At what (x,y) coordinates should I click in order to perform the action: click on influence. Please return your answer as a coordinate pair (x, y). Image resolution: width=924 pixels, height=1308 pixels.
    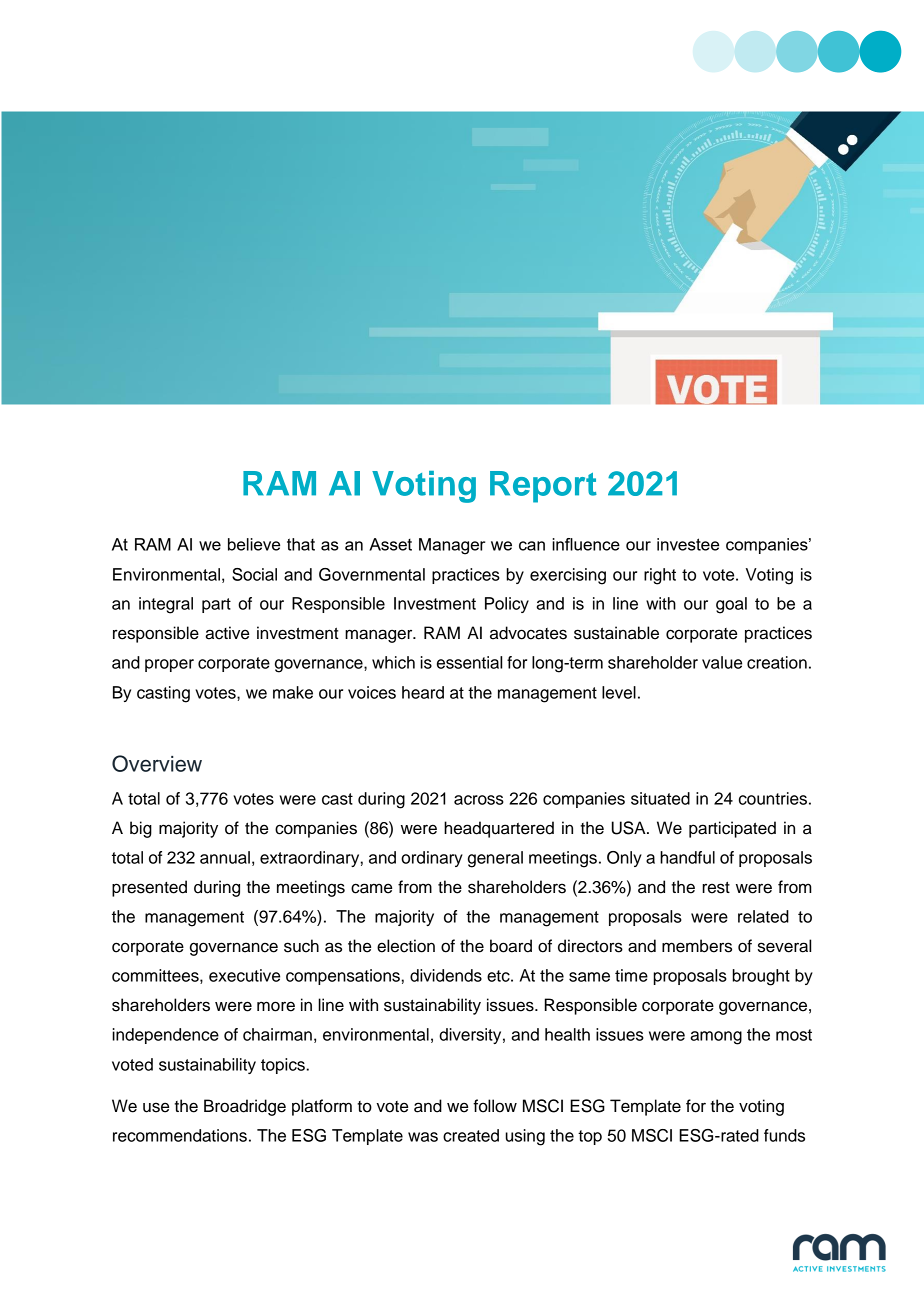
    Looking at the image, I should click on (586, 544).
